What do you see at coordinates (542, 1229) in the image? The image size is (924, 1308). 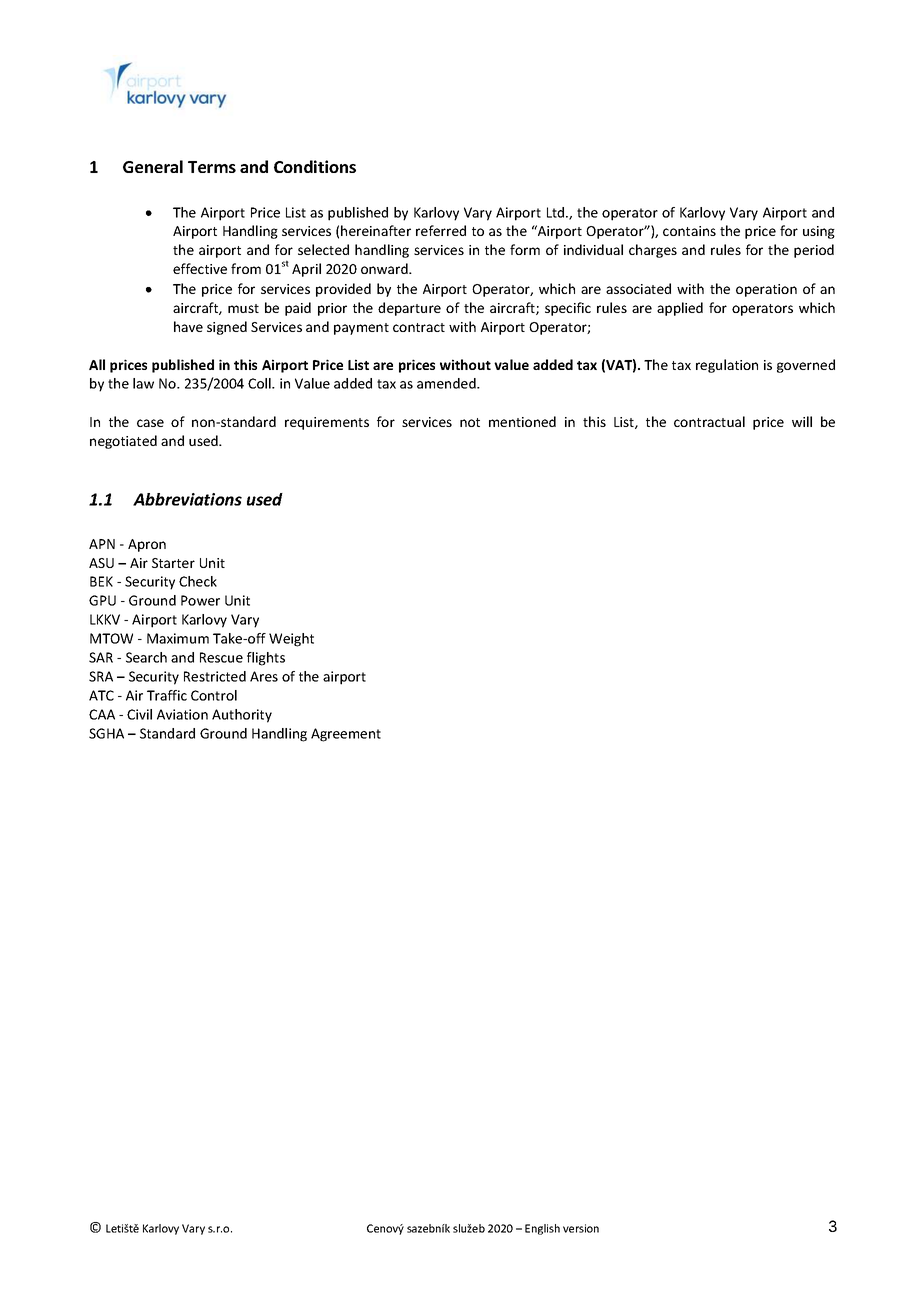 I see `English` at bounding box center [542, 1229].
